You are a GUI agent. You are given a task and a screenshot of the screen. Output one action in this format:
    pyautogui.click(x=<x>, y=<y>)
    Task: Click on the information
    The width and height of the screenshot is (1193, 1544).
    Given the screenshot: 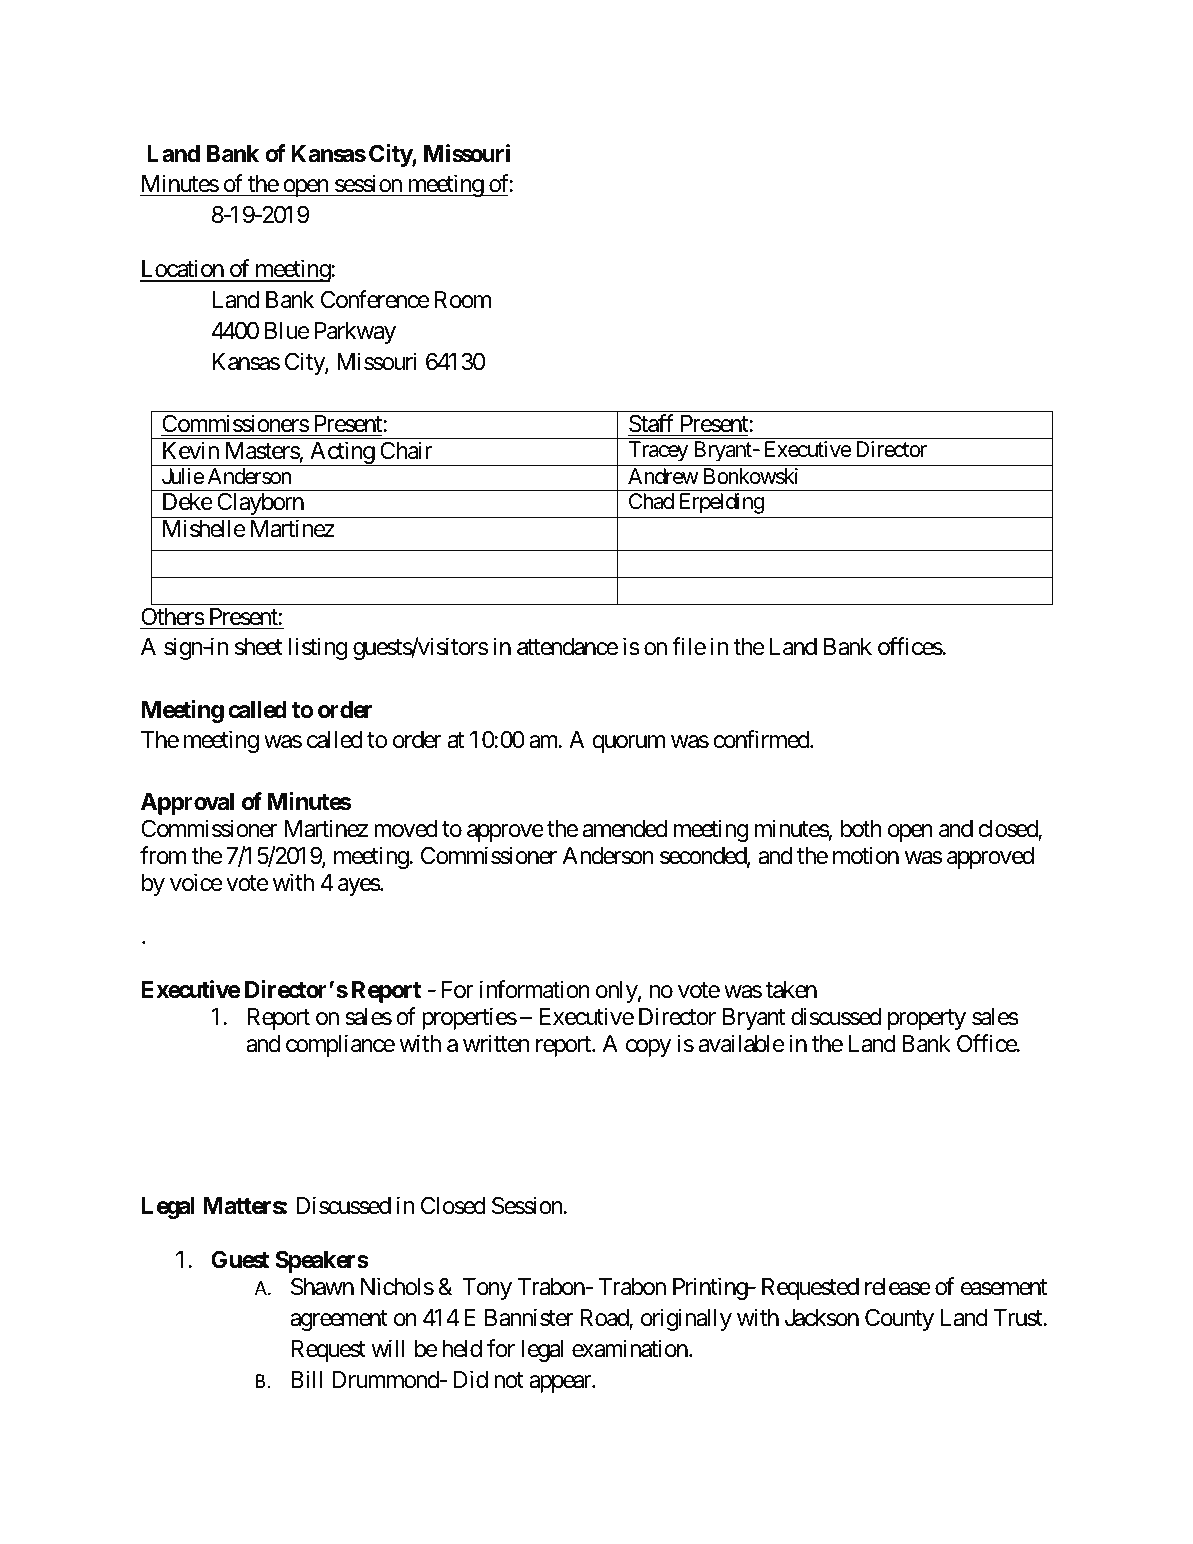 What is the action you would take?
    pyautogui.click(x=535, y=989)
